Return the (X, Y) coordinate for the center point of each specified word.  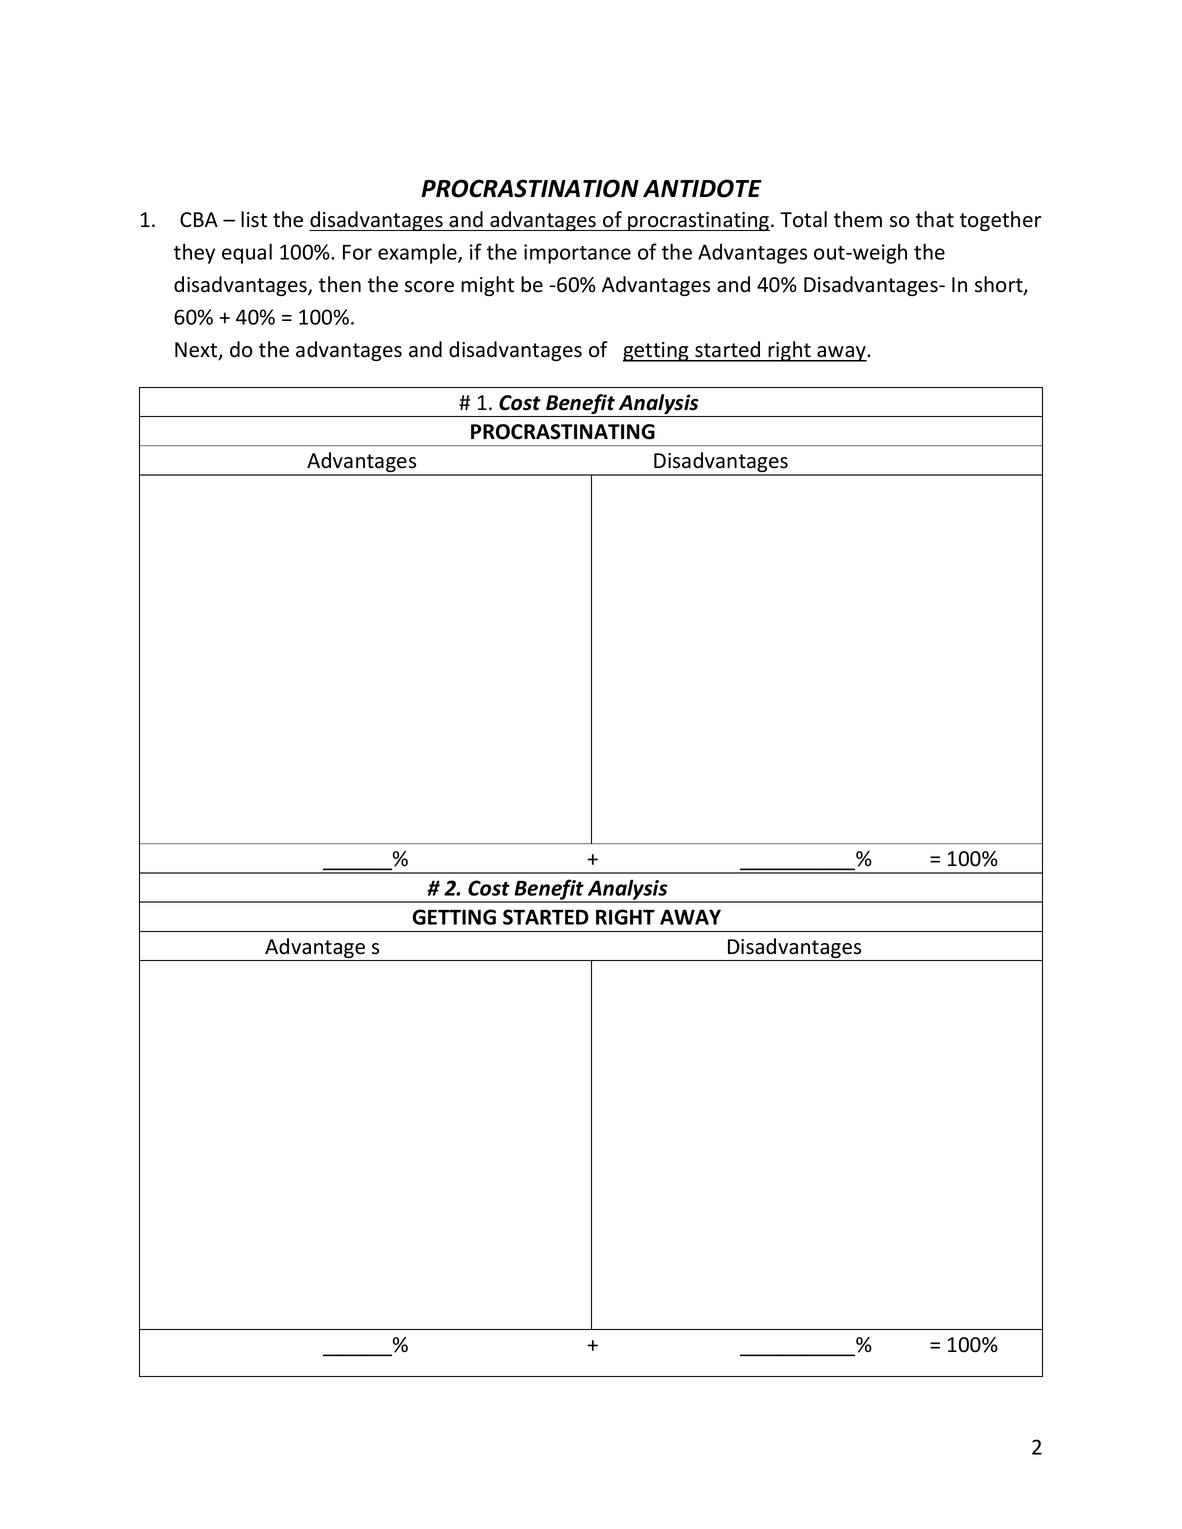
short (1000, 285)
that (935, 219)
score (429, 287)
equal (247, 253)
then (340, 284)
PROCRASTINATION (530, 188)
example (418, 253)
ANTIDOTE (702, 188)
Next (197, 351)
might (487, 286)
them (858, 219)
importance (577, 254)
